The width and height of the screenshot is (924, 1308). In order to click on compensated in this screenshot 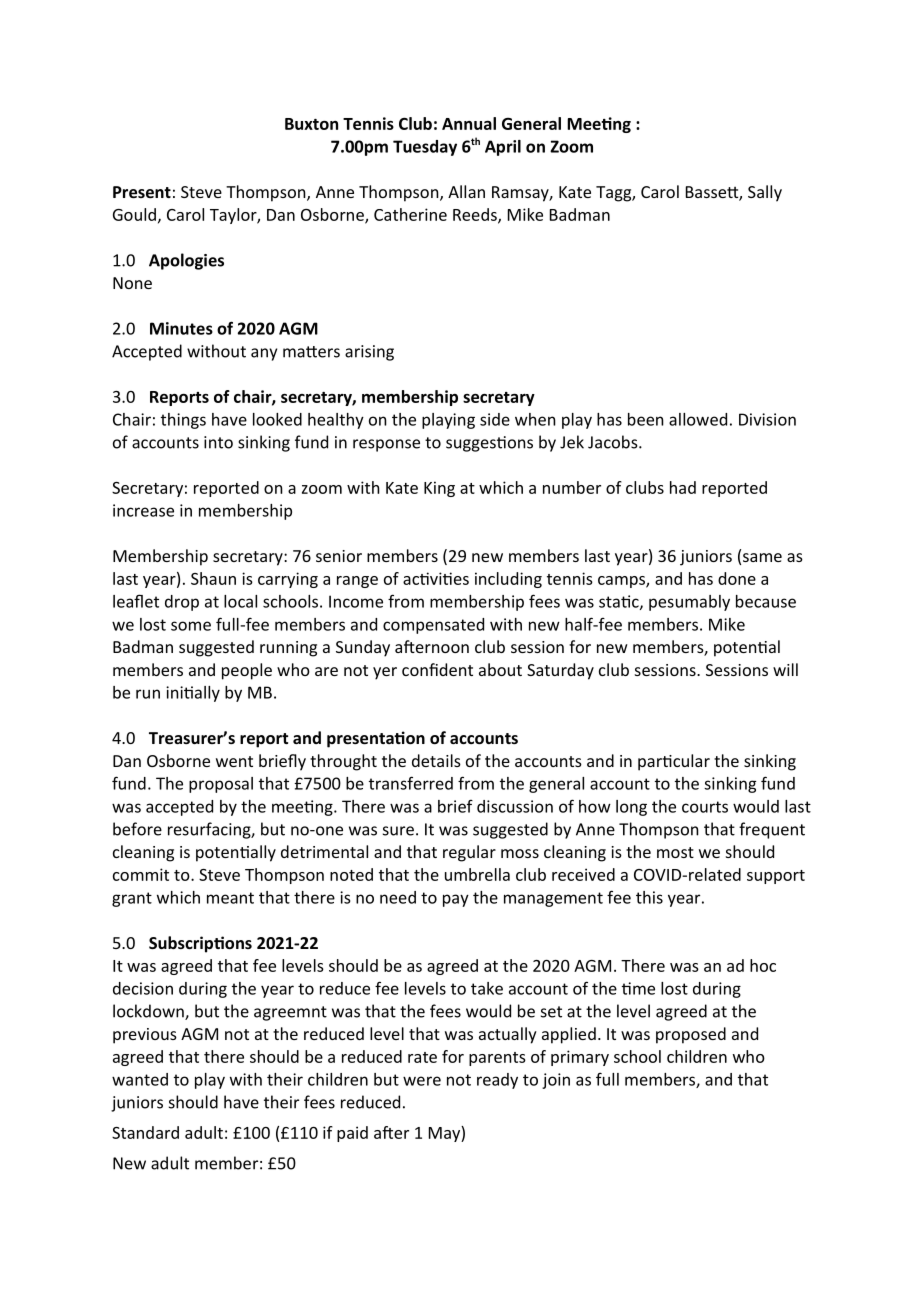, I will do `click(433, 626)`.
